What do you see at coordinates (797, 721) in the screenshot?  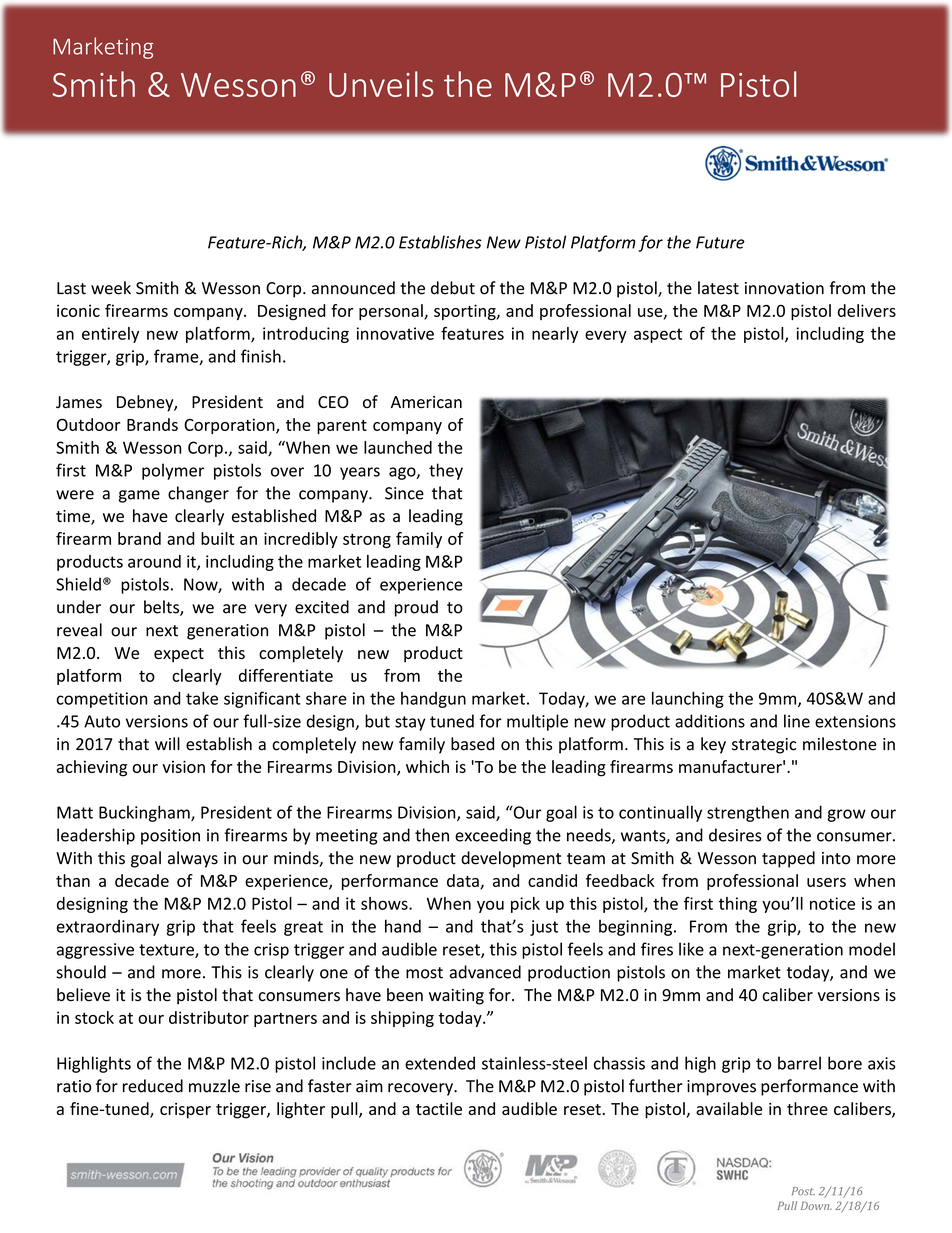 I see `line` at bounding box center [797, 721].
